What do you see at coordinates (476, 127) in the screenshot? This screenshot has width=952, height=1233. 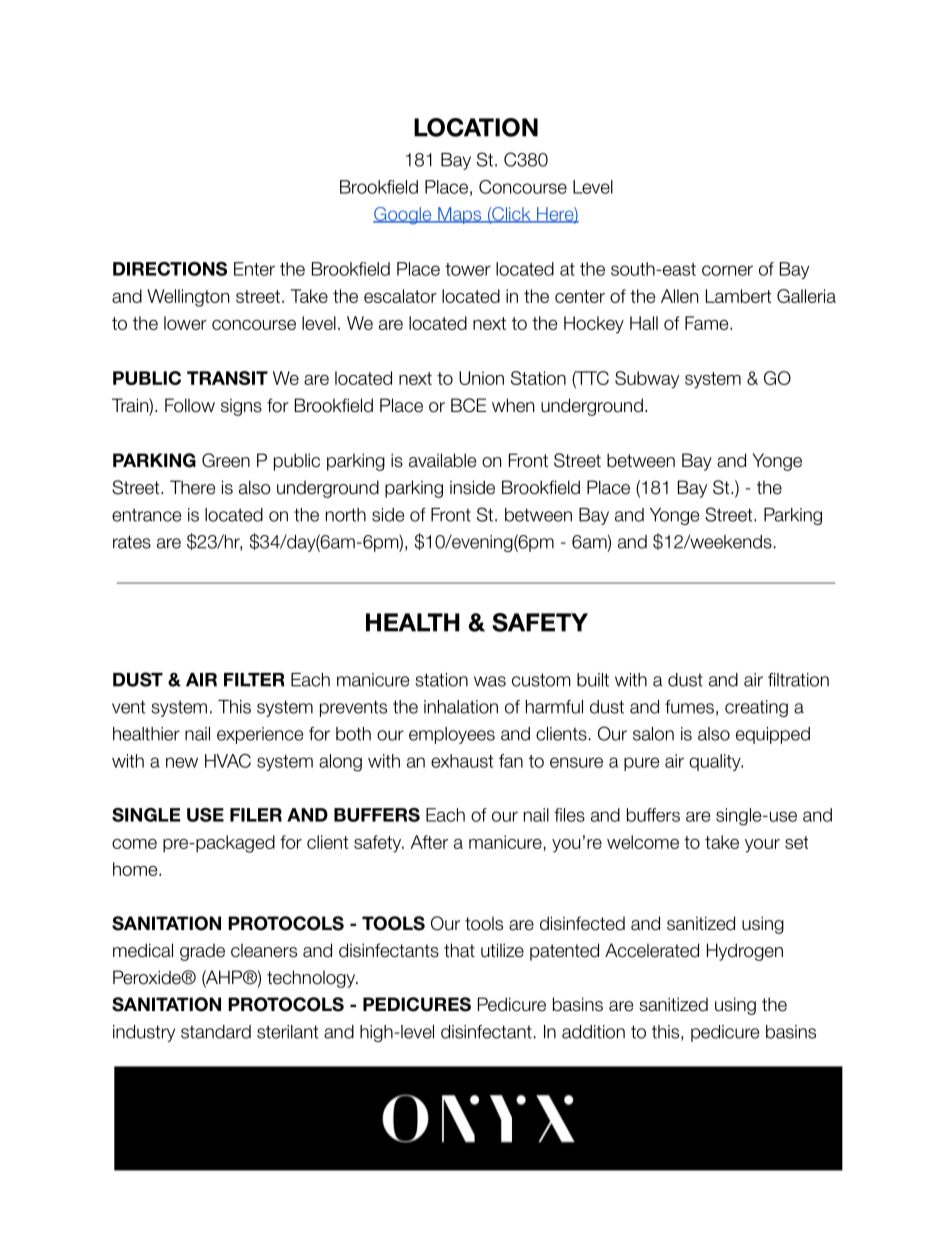 I see `LOCATION` at bounding box center [476, 127].
